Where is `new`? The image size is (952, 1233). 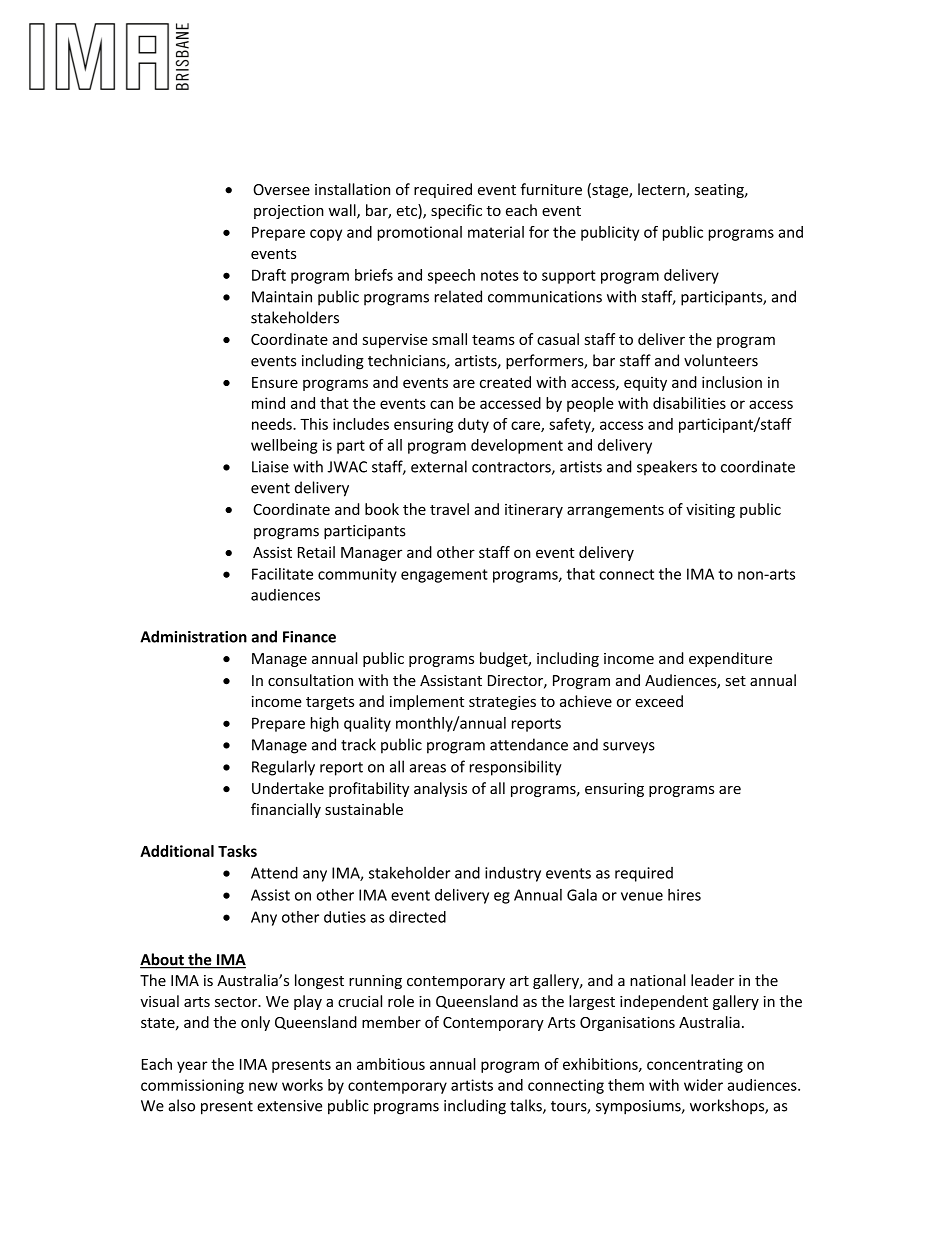
new is located at coordinates (263, 1086).
